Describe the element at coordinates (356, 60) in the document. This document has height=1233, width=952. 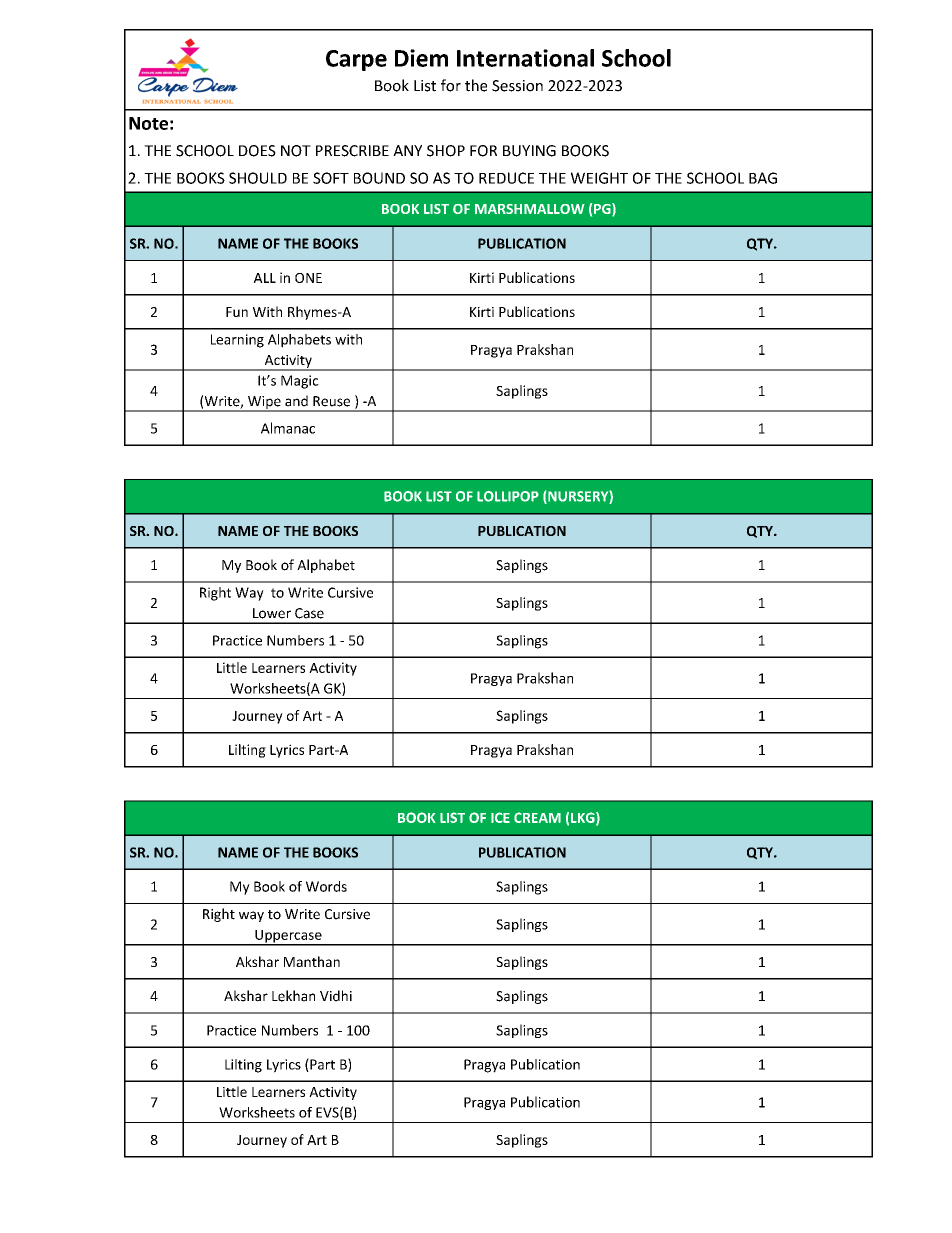
I see `Carpe` at that location.
